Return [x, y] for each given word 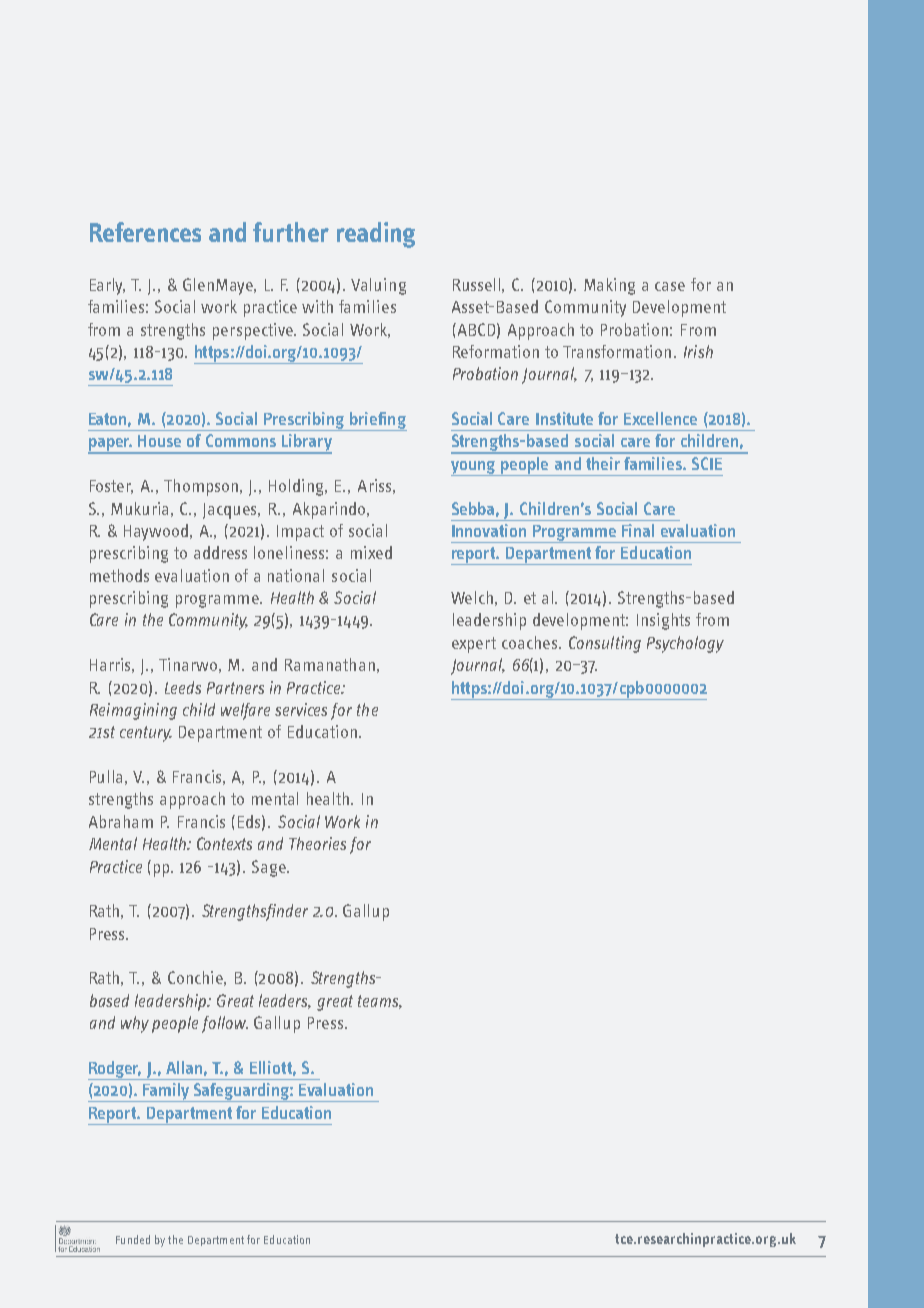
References [145, 232]
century [146, 734]
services [301, 709]
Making [609, 286]
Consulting [605, 644]
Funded [133, 1239]
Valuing [378, 286]
